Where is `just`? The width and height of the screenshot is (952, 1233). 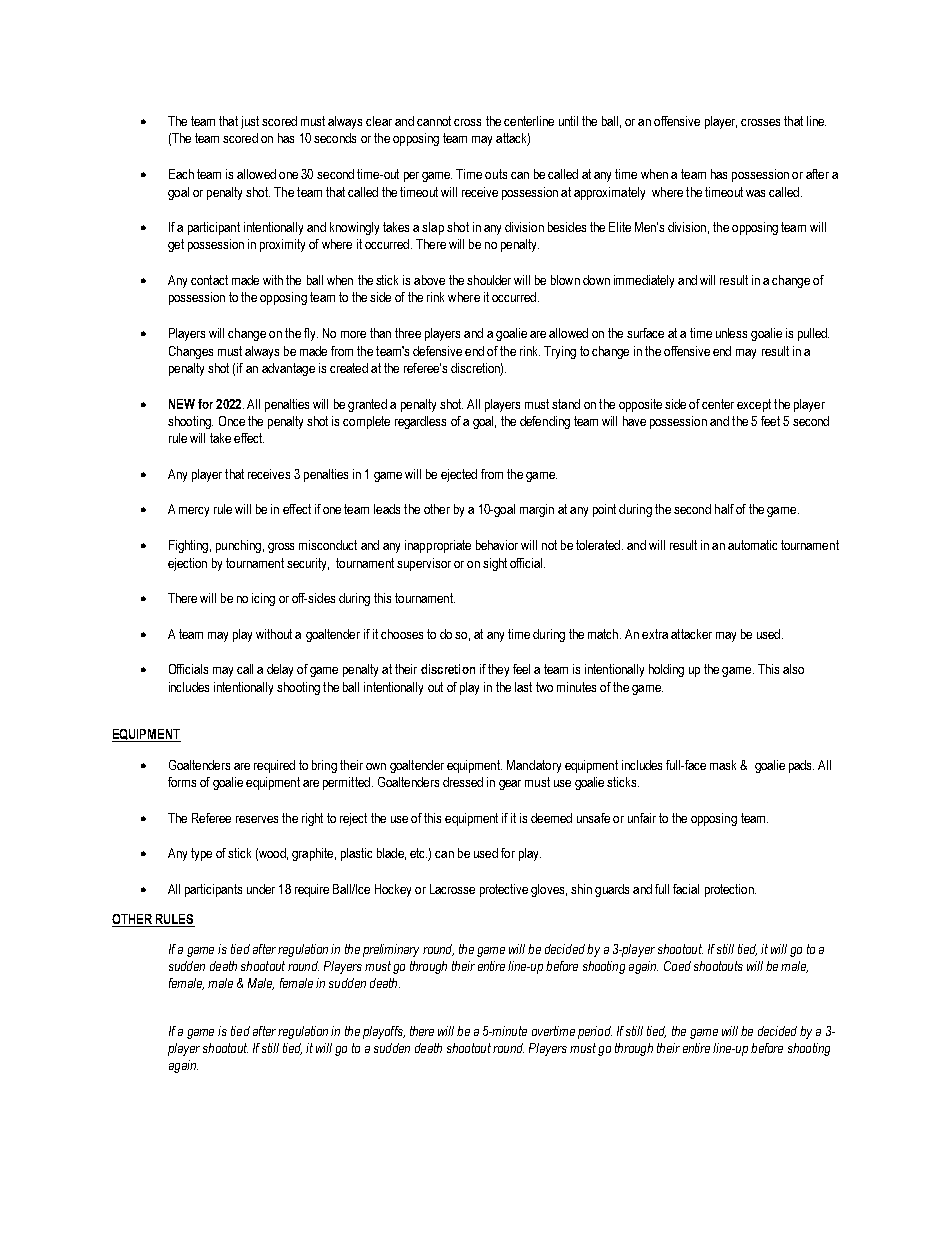 just is located at coordinates (250, 122).
